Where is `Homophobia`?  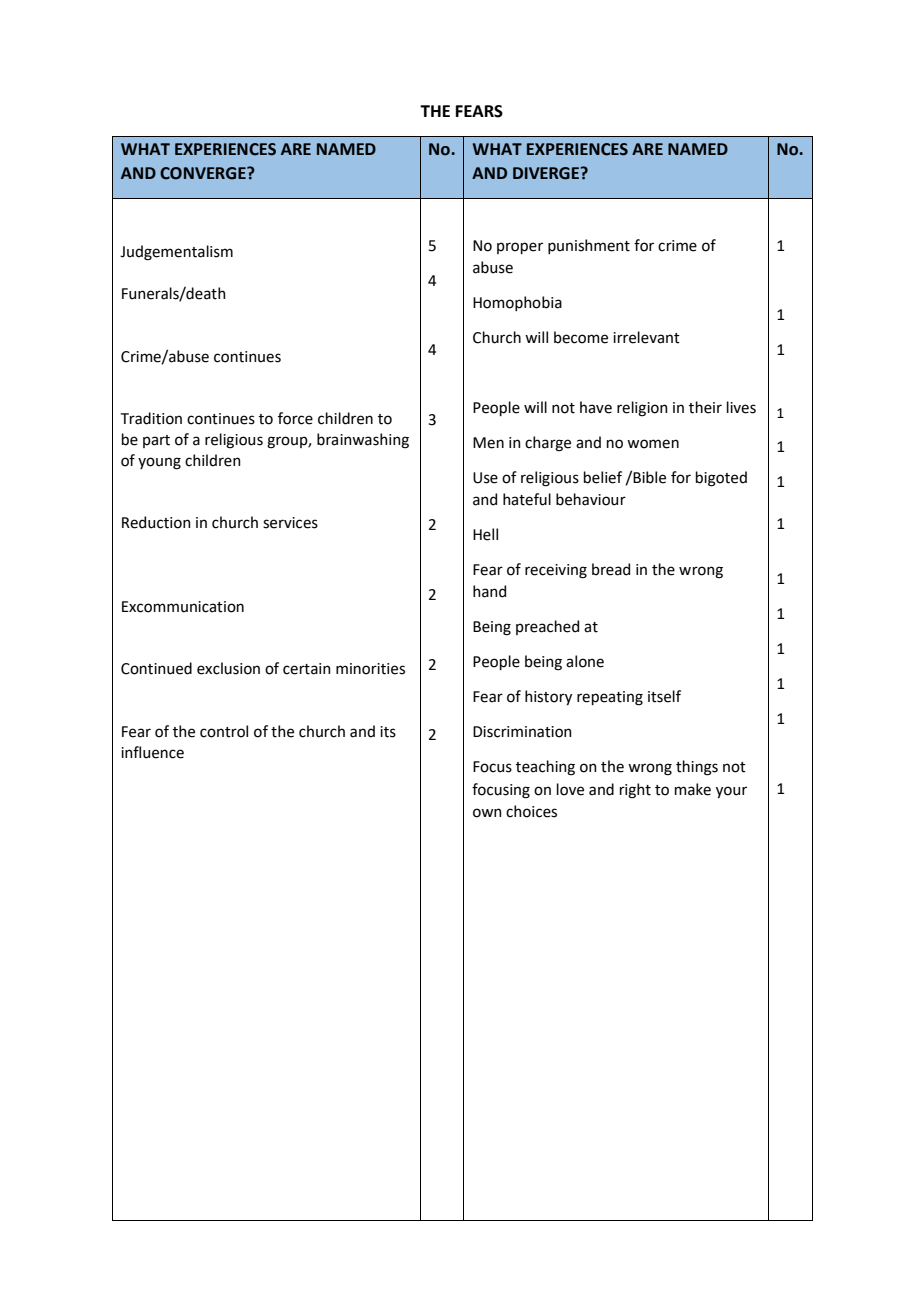 Homophobia is located at coordinates (517, 303).
